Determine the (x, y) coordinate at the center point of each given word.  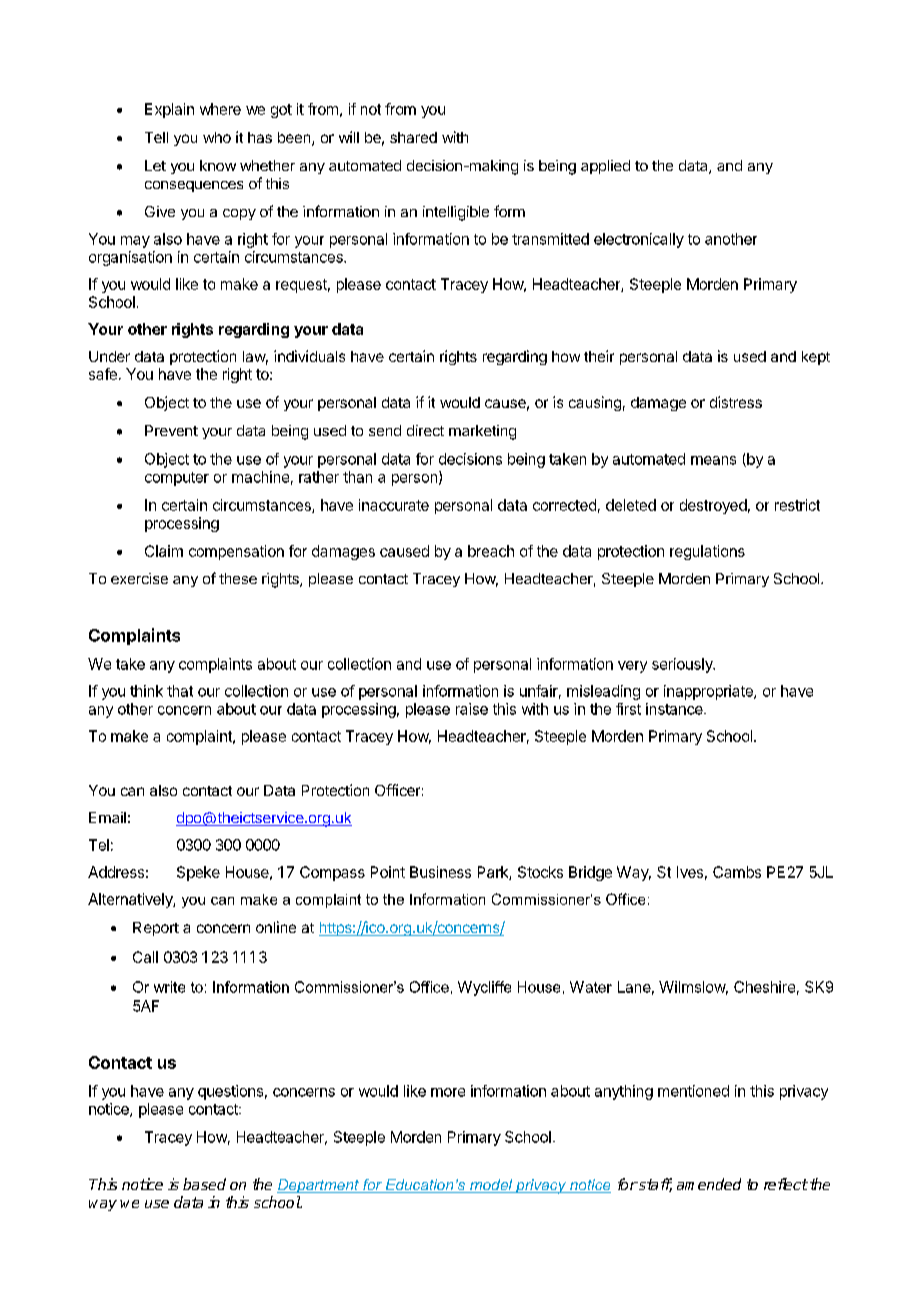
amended (709, 1184)
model (491, 1186)
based (204, 1184)
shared (413, 137)
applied (605, 167)
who (217, 137)
